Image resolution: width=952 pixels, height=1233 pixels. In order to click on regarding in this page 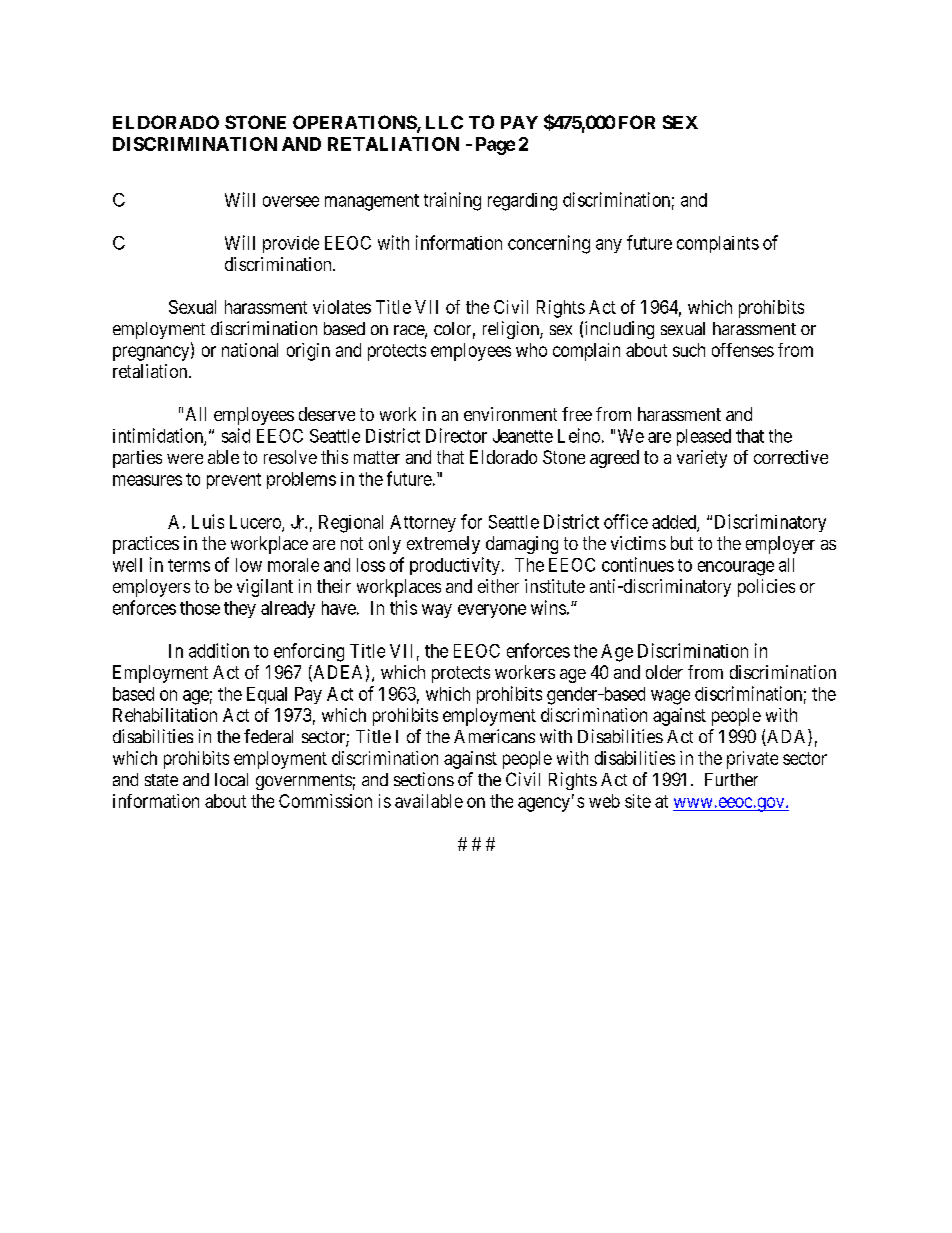, I will do `click(522, 202)`.
